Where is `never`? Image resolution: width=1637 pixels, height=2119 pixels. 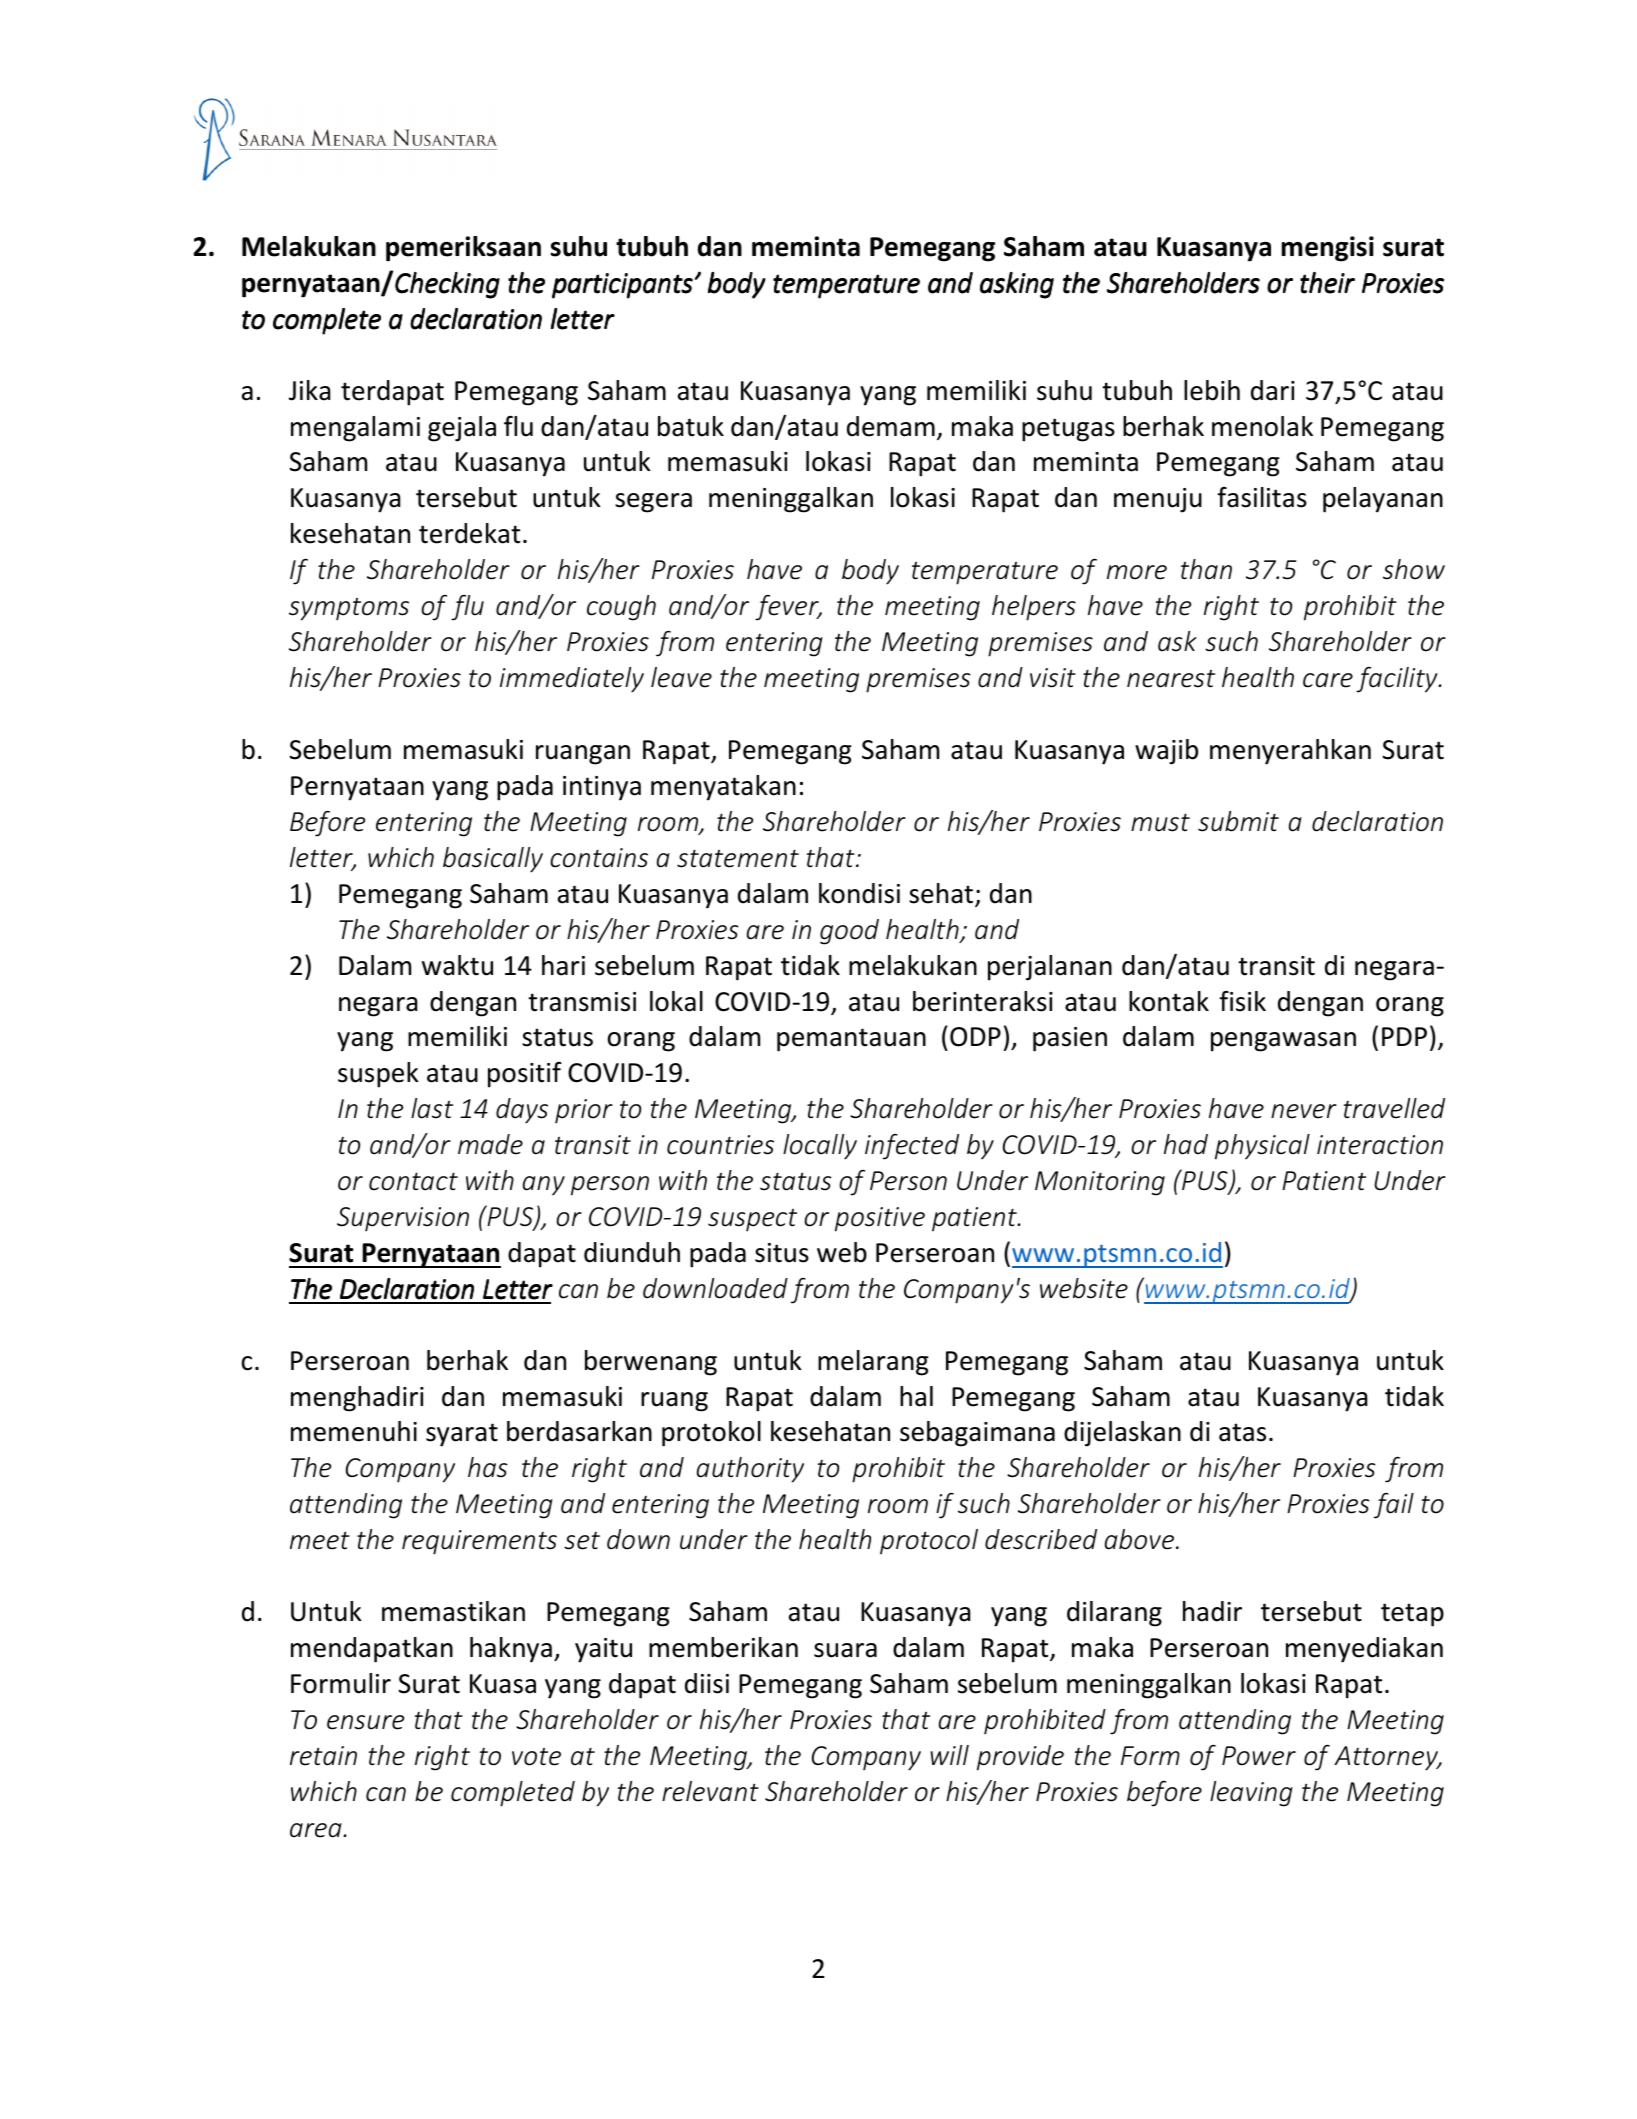 never is located at coordinates (1304, 1111).
